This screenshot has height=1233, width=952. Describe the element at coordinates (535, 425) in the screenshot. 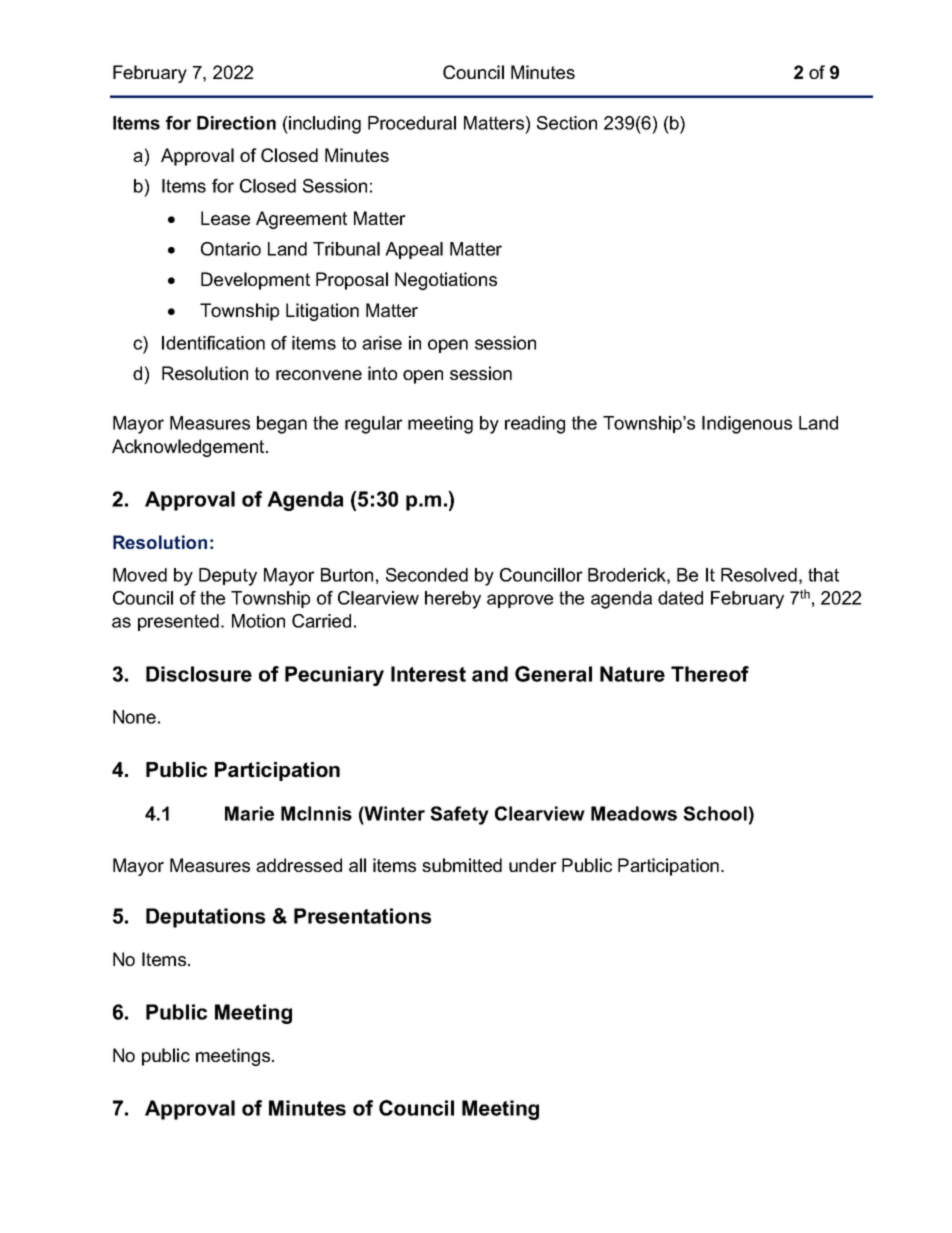

I see `reading` at that location.
